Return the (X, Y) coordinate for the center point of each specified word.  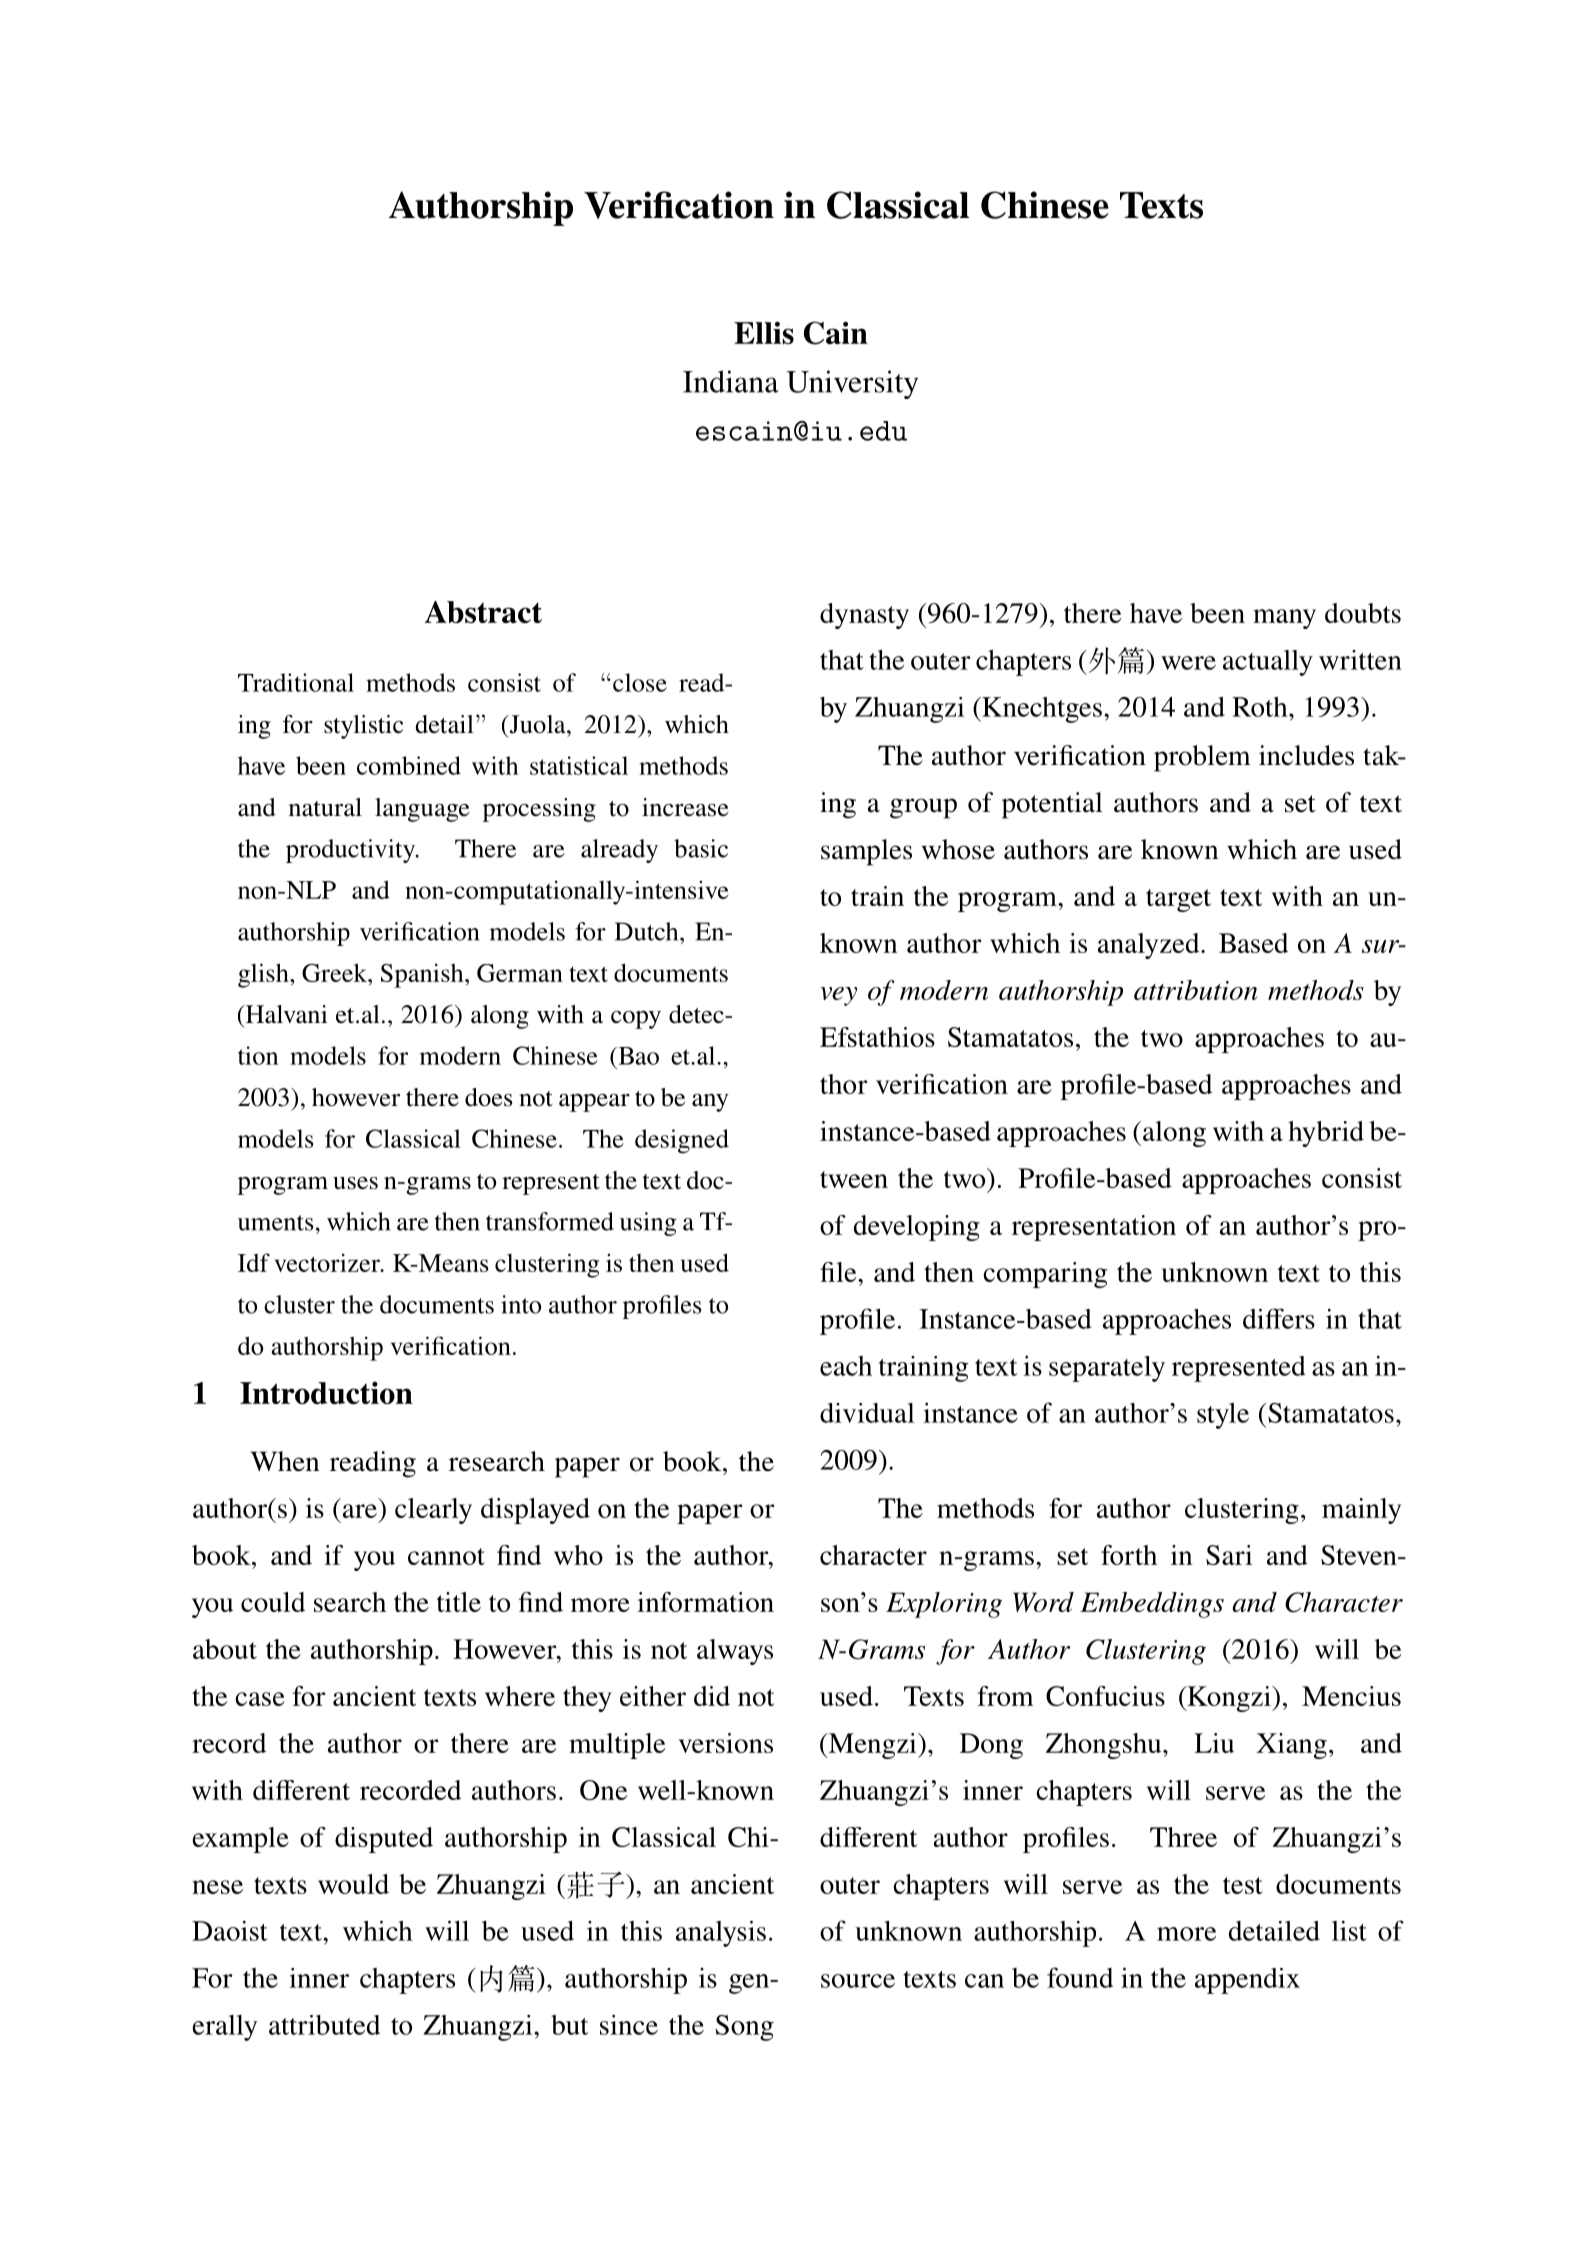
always (735, 1652)
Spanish (423, 975)
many (1284, 619)
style (1223, 1415)
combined (409, 765)
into (521, 1304)
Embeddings (1152, 1605)
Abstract (483, 611)
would (353, 1884)
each (846, 1366)
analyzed (1150, 946)
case (260, 1699)
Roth (1261, 706)
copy (636, 1020)
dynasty (864, 616)
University (852, 384)
